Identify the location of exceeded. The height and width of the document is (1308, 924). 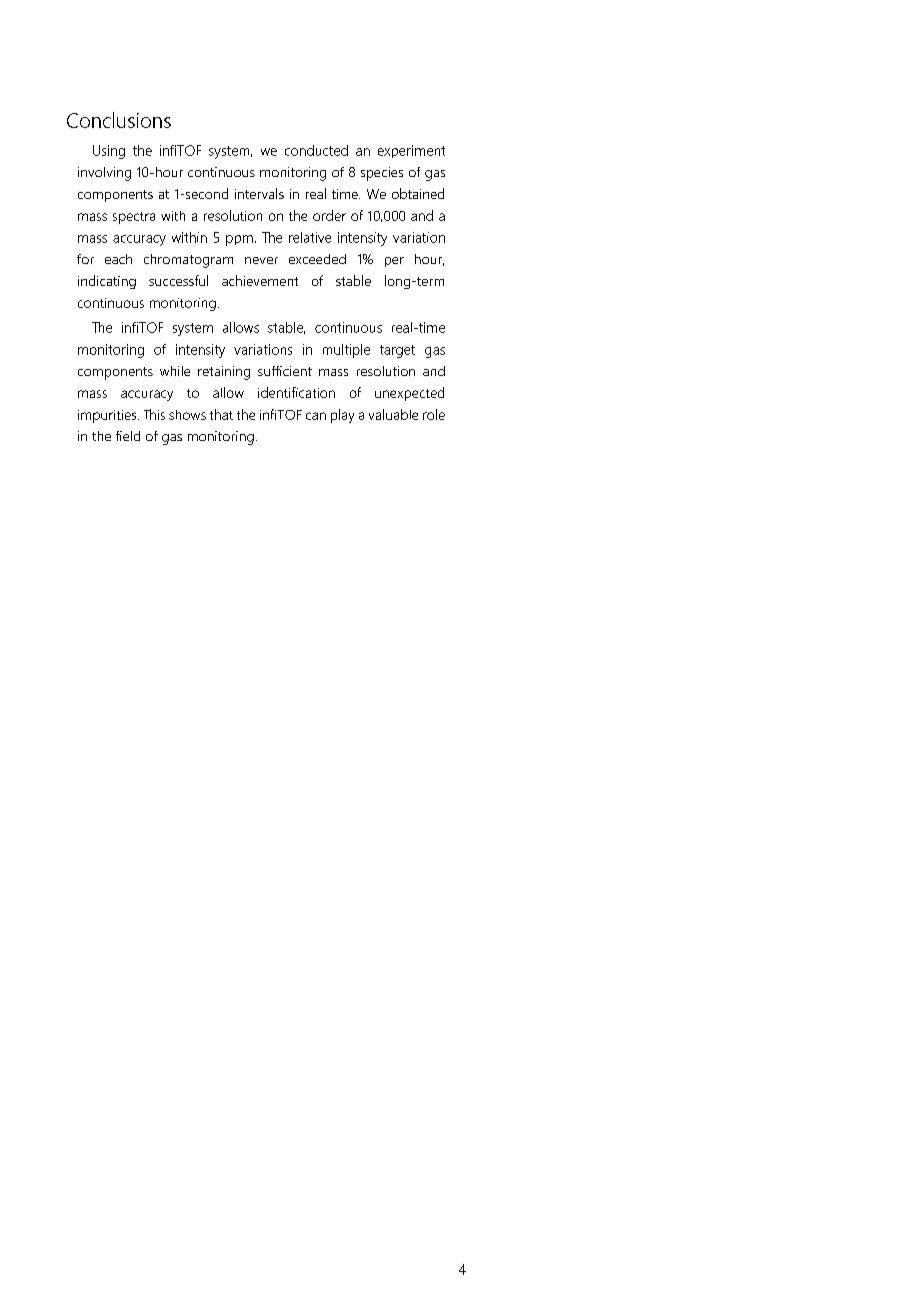
(317, 259).
